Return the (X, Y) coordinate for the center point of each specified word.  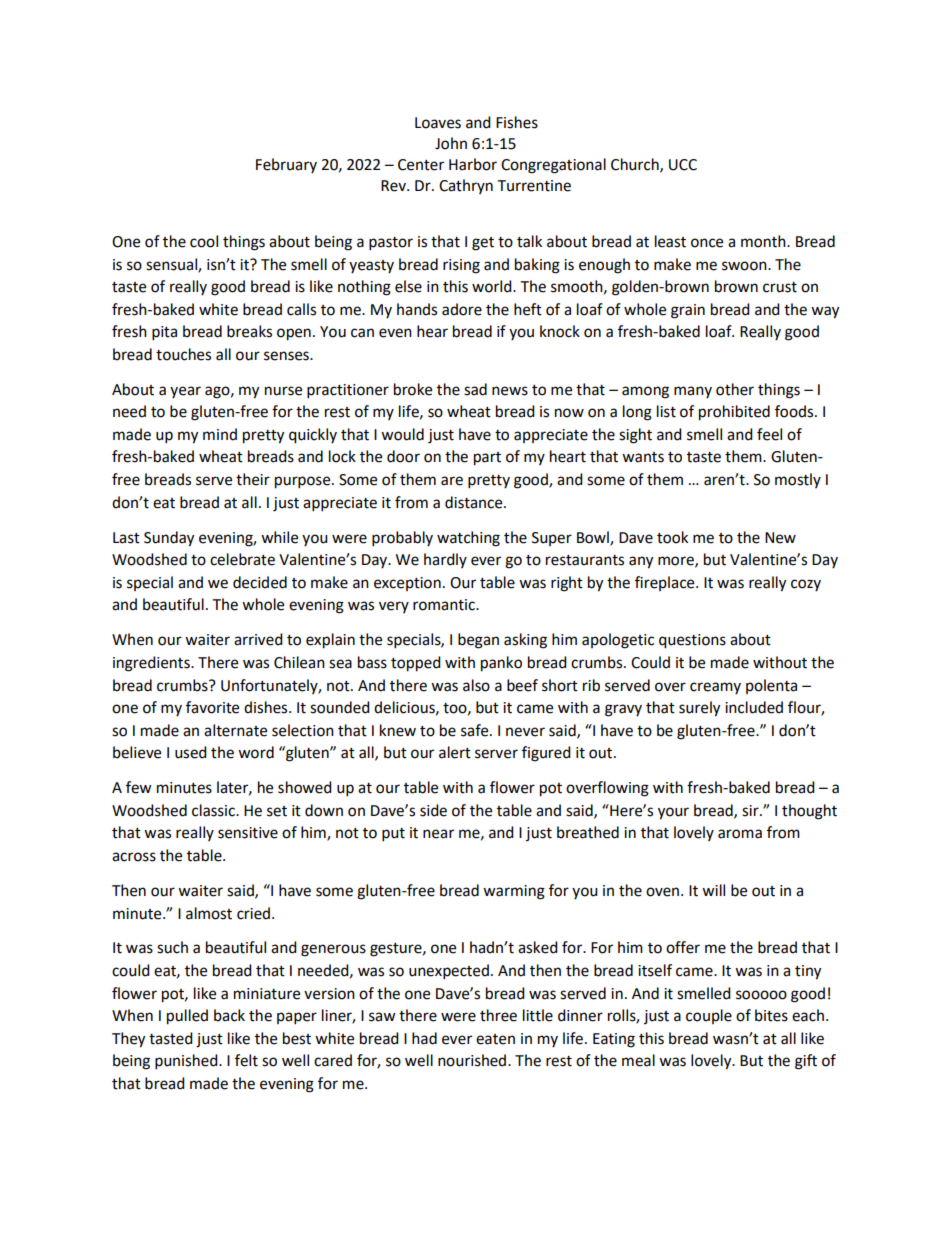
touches (183, 354)
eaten (495, 1039)
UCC (683, 165)
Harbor (473, 164)
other (735, 389)
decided (260, 582)
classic (214, 810)
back (229, 1015)
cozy (806, 585)
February (286, 165)
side (433, 810)
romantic (445, 605)
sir (751, 811)
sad (475, 389)
